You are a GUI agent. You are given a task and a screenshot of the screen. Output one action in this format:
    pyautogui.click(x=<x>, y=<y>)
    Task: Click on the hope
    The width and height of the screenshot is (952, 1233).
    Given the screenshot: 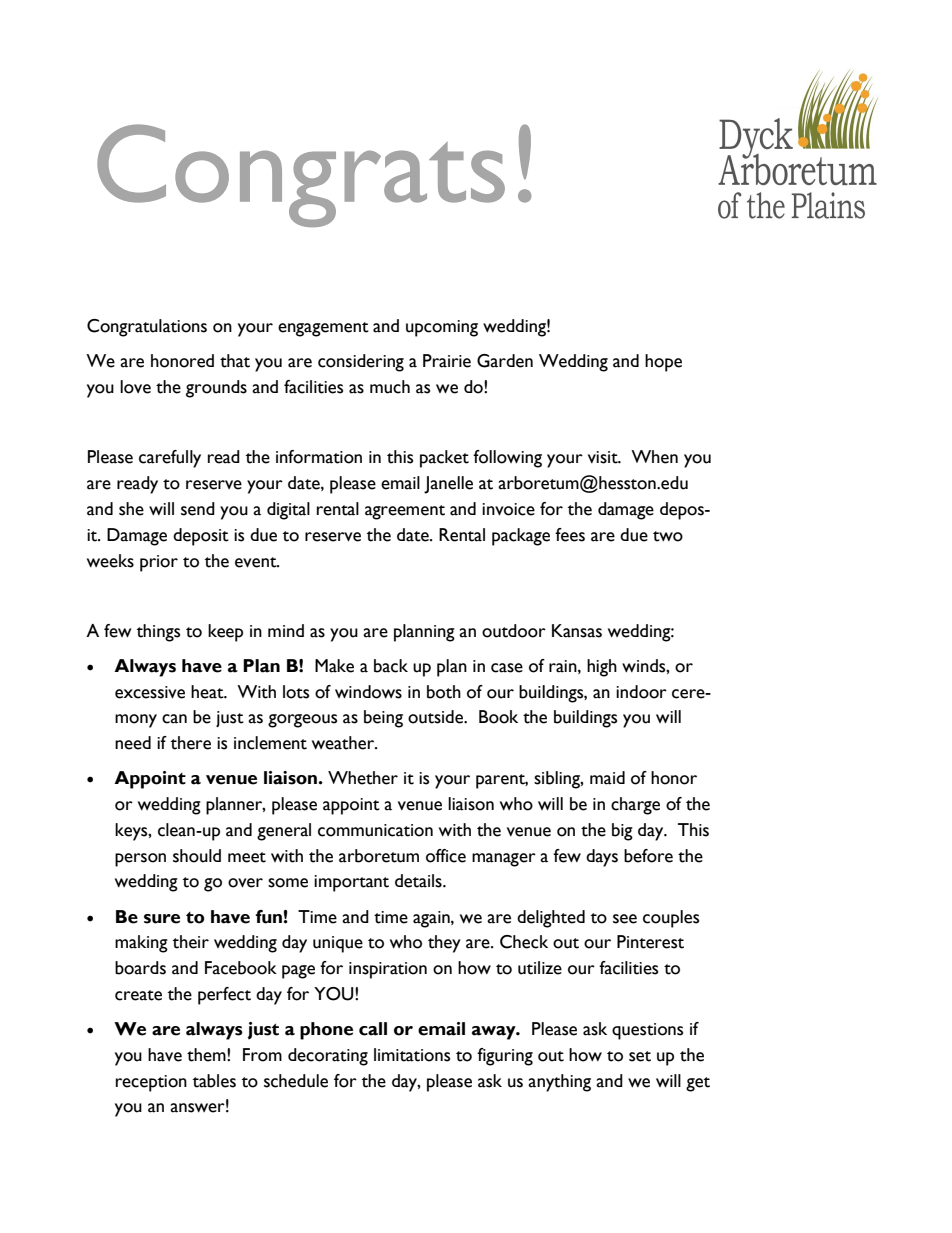 What is the action you would take?
    pyautogui.click(x=663, y=363)
